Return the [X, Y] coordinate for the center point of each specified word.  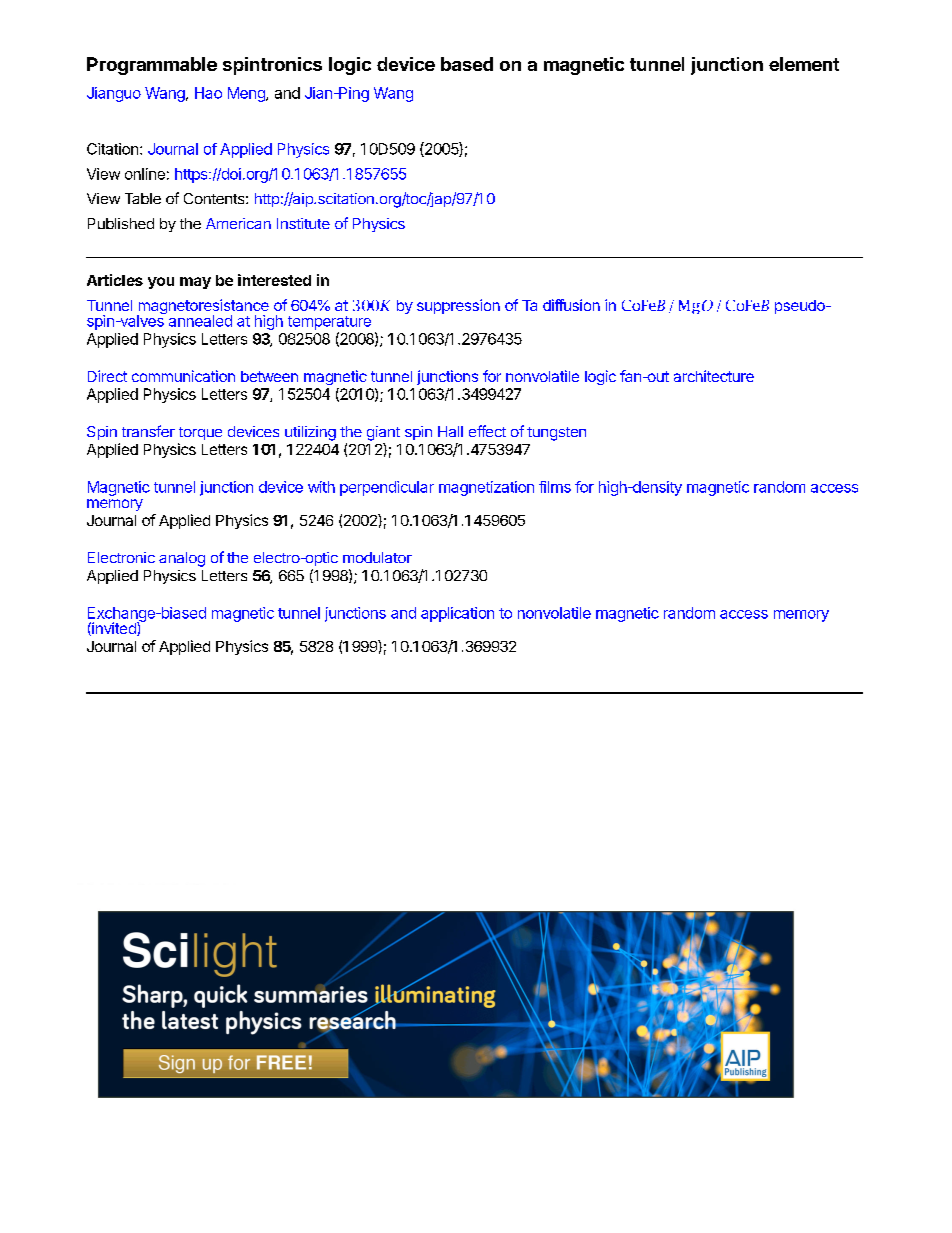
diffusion [571, 305]
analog [182, 559]
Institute [303, 223]
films [555, 487]
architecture [714, 376]
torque [200, 433]
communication [183, 376]
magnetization [486, 488]
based [467, 64]
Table [143, 198]
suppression [458, 306]
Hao [208, 93]
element [804, 64]
